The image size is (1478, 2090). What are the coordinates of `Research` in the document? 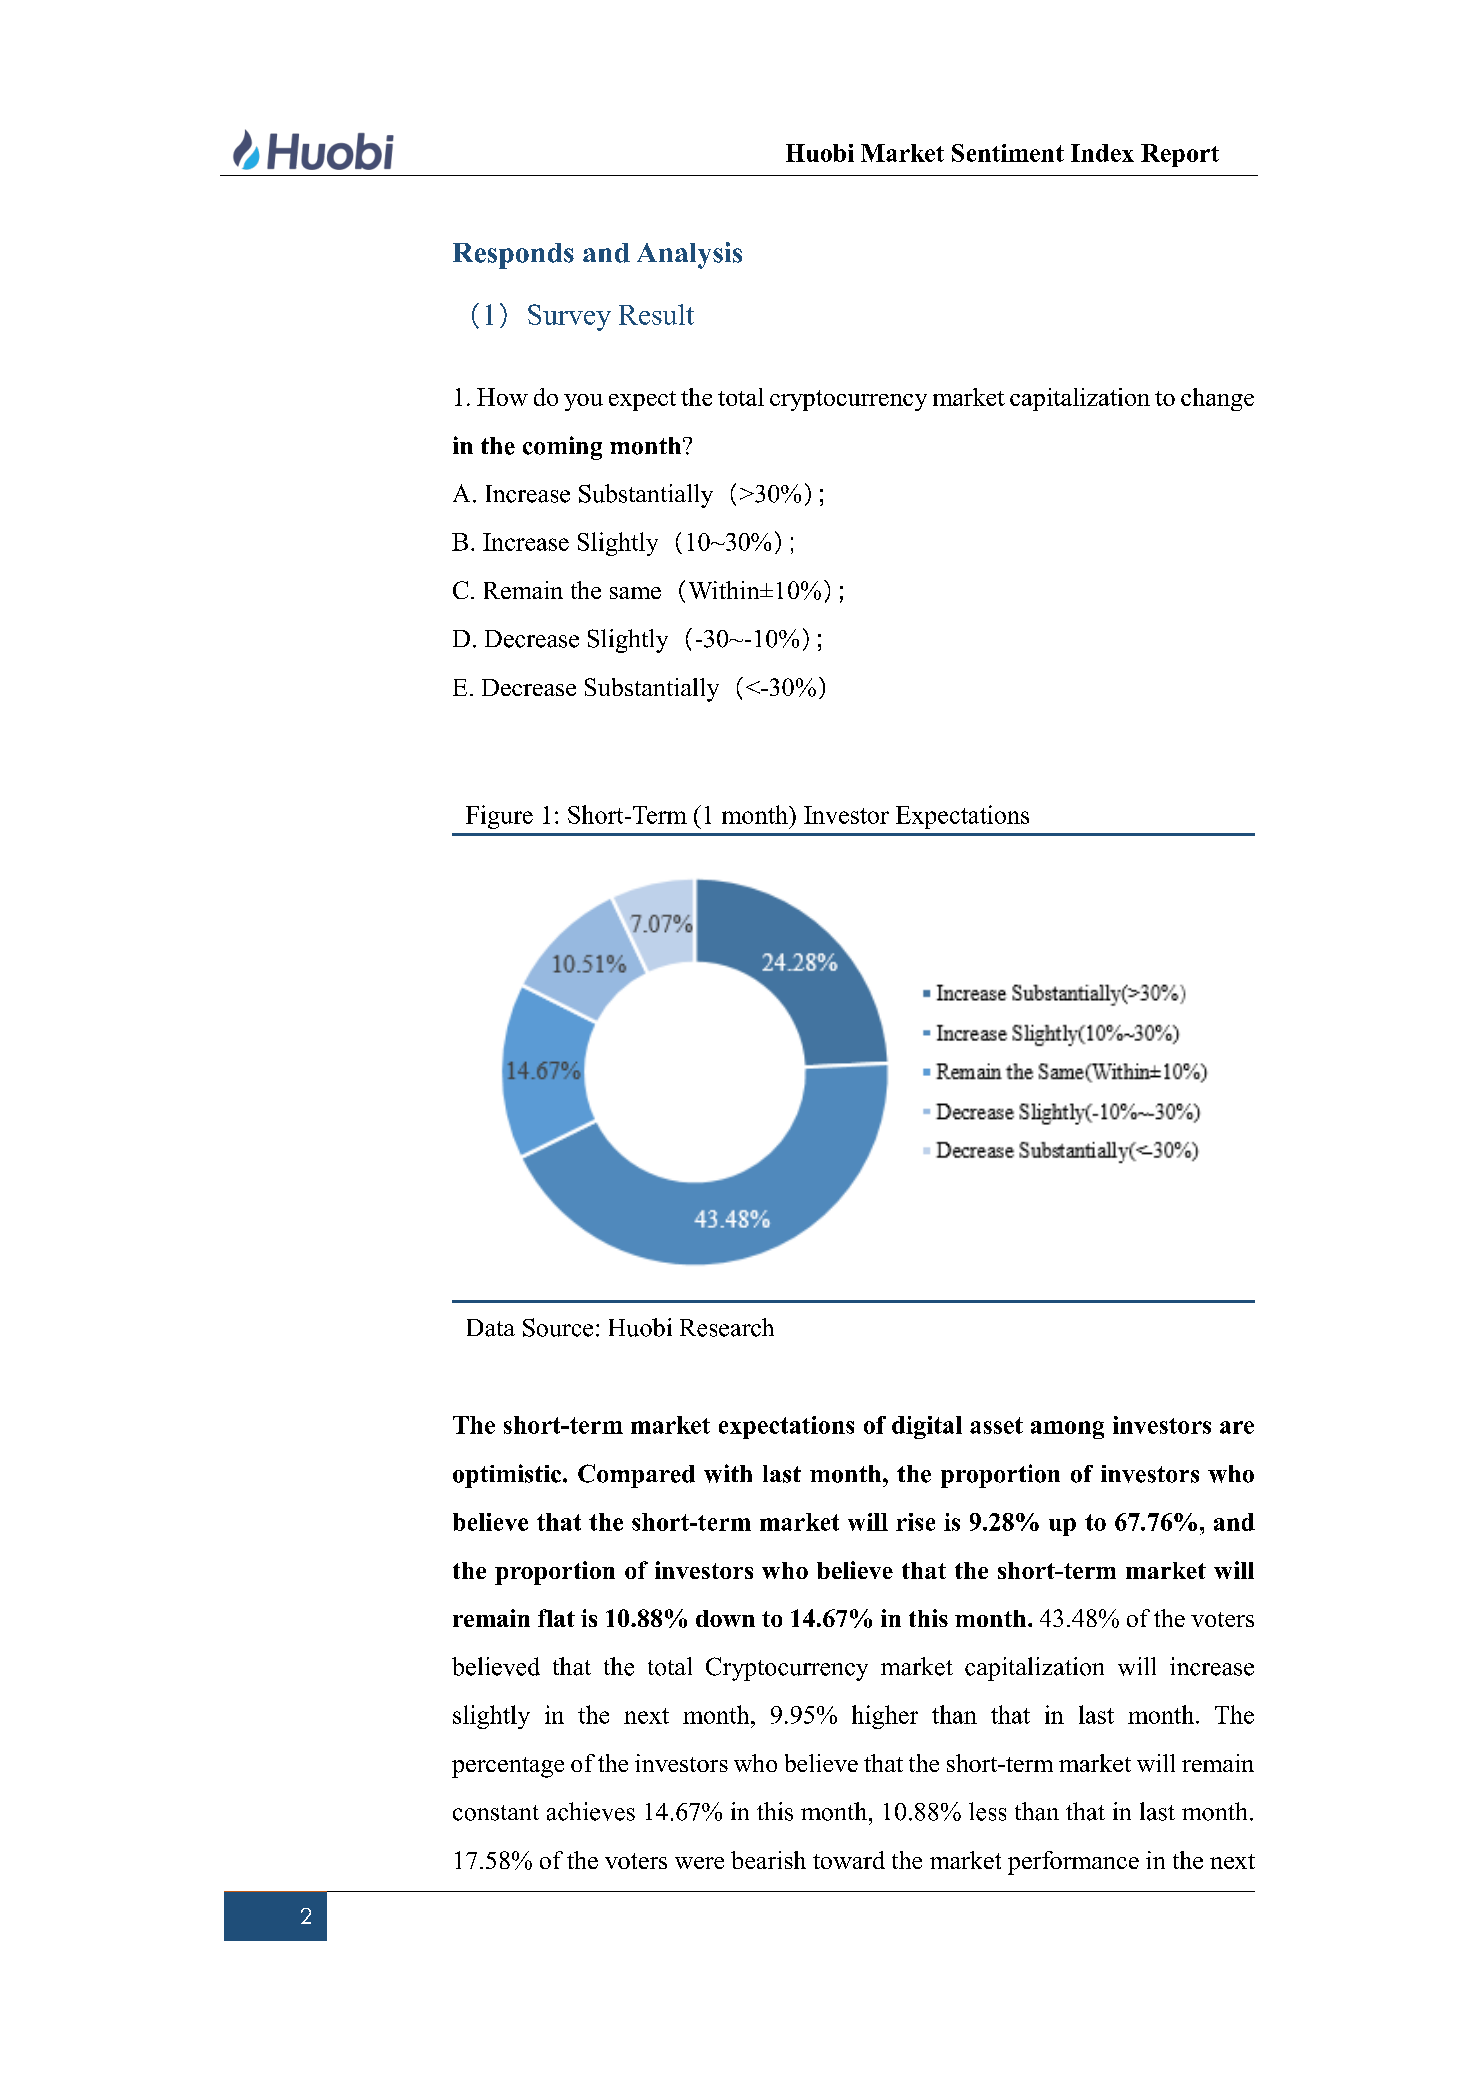 It's located at (727, 1327).
